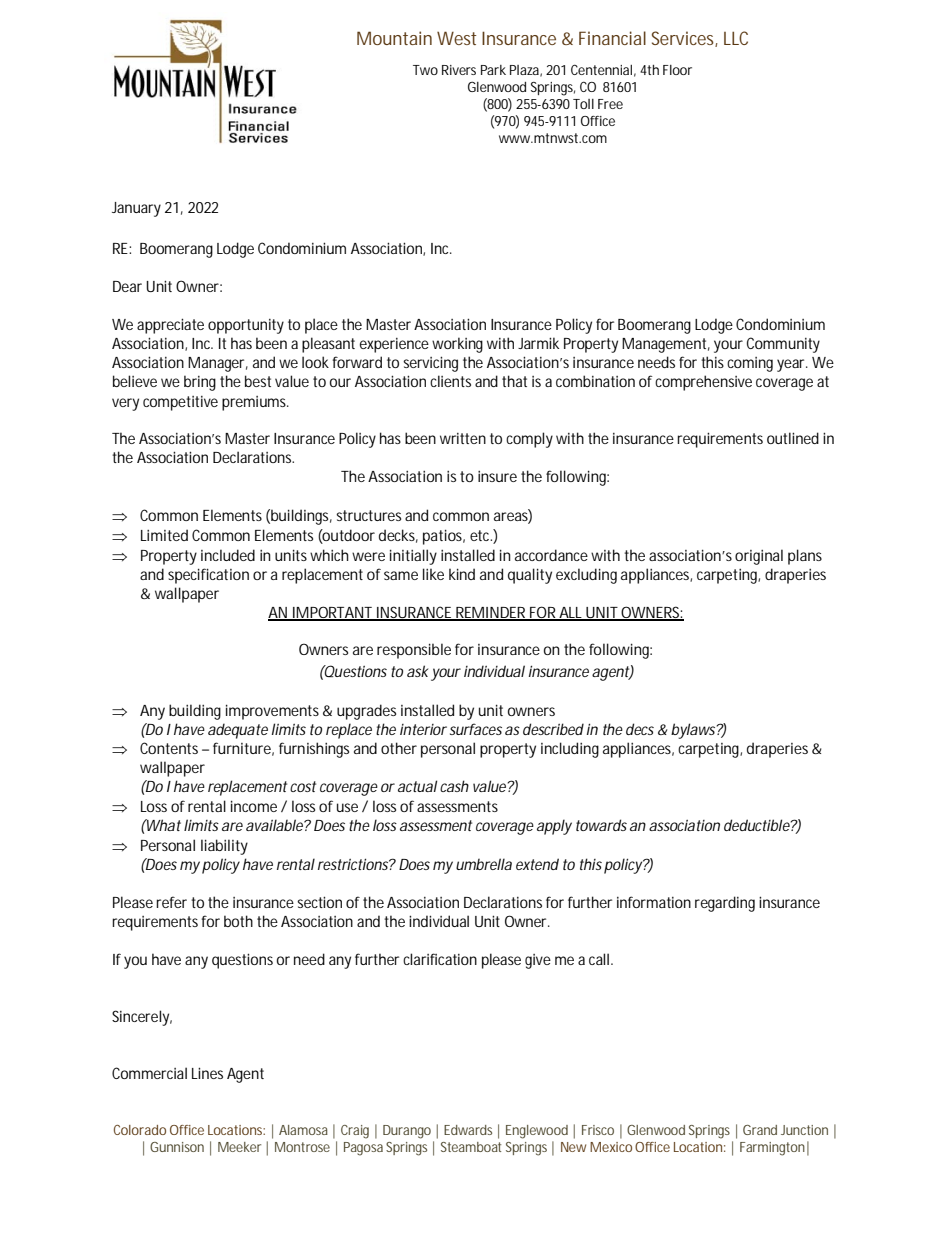  Describe the element at coordinates (136, 209) in the screenshot. I see `January` at that location.
